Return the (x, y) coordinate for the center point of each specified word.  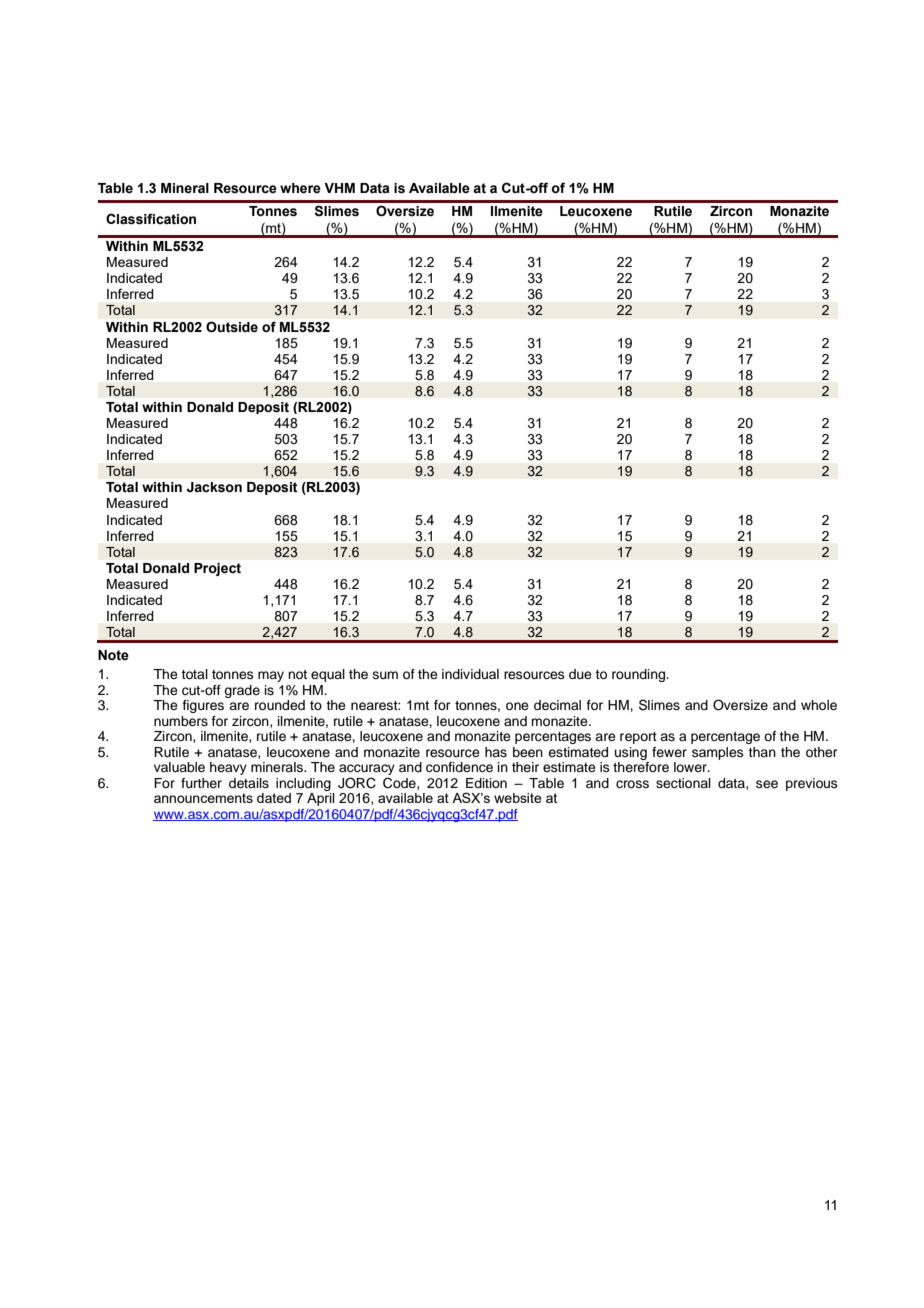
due (580, 674)
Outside (232, 326)
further (201, 783)
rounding (640, 675)
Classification (151, 219)
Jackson (214, 487)
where (300, 188)
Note (113, 655)
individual (470, 674)
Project (217, 569)
